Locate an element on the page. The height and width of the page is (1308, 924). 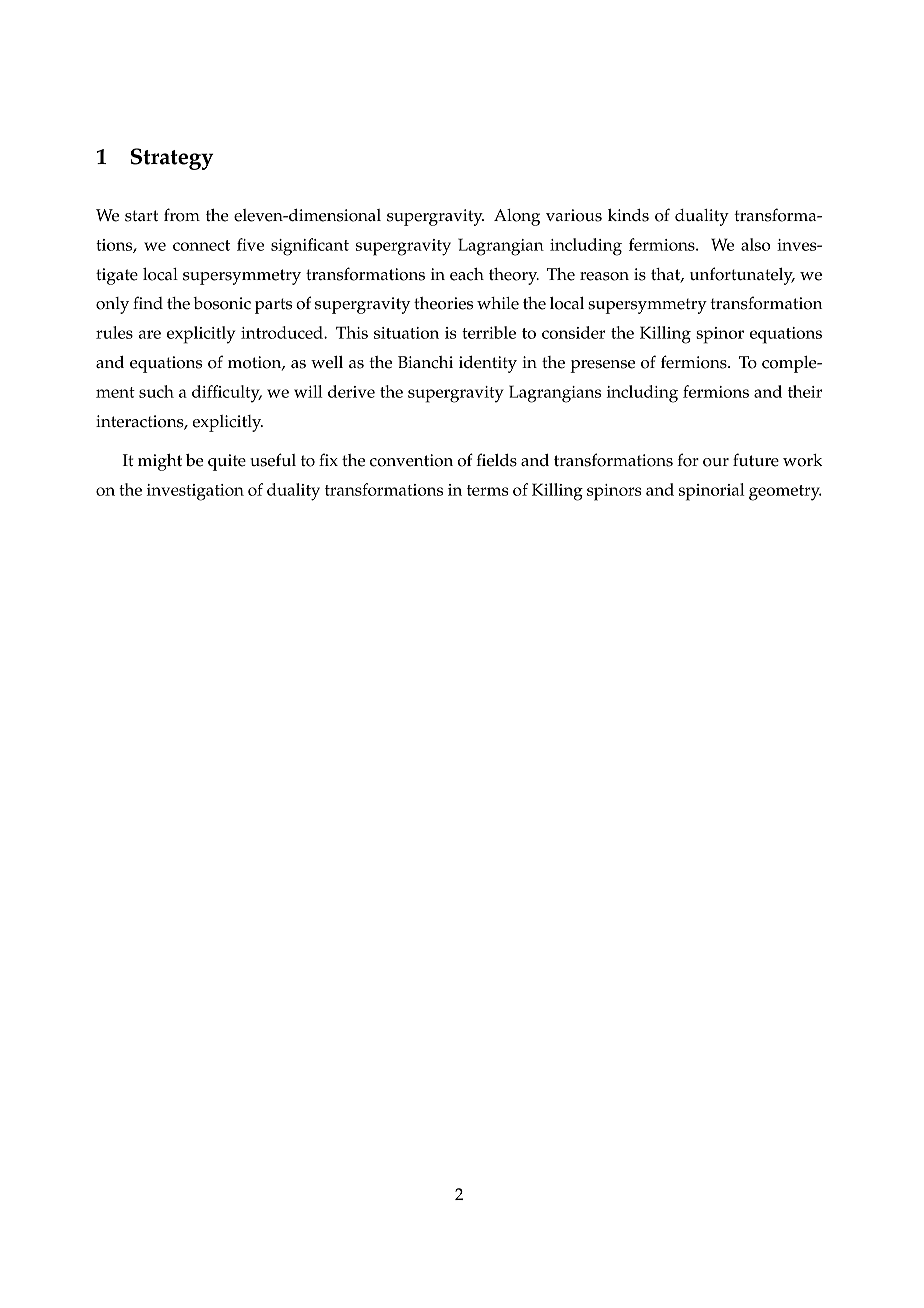
Along is located at coordinates (517, 217).
